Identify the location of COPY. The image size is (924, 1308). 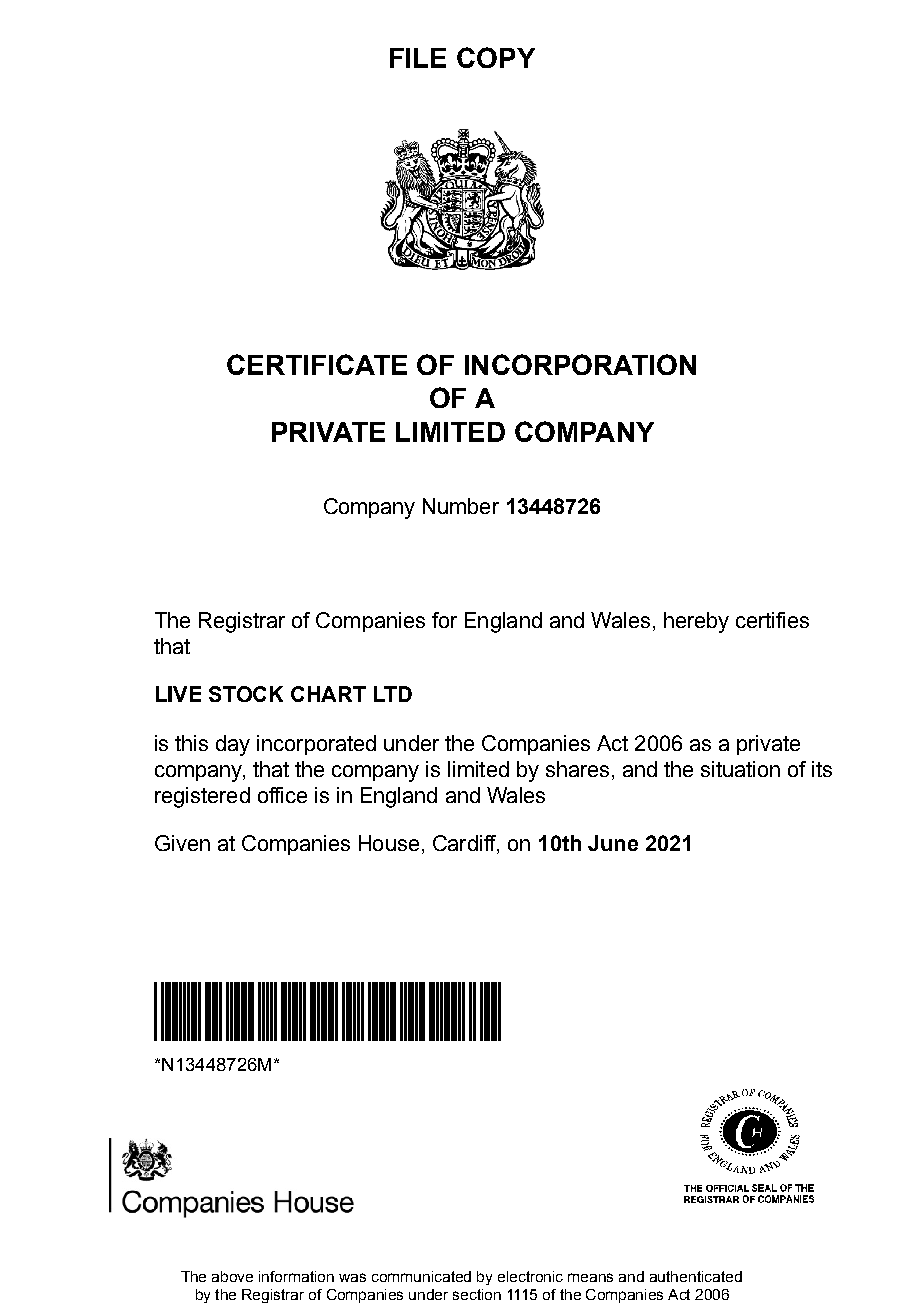
(496, 57).
